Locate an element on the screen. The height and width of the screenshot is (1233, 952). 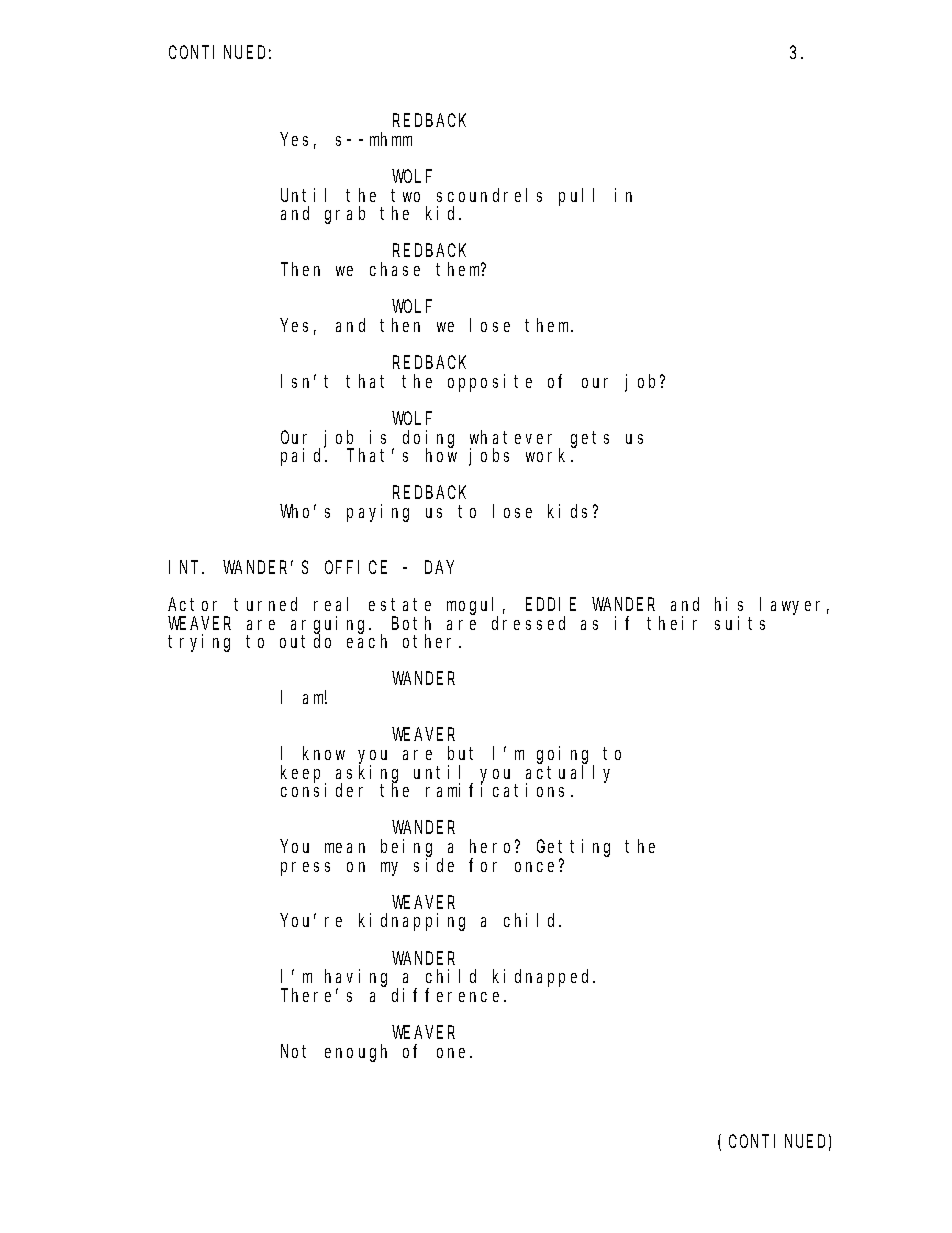
opposite is located at coordinates (490, 383).
